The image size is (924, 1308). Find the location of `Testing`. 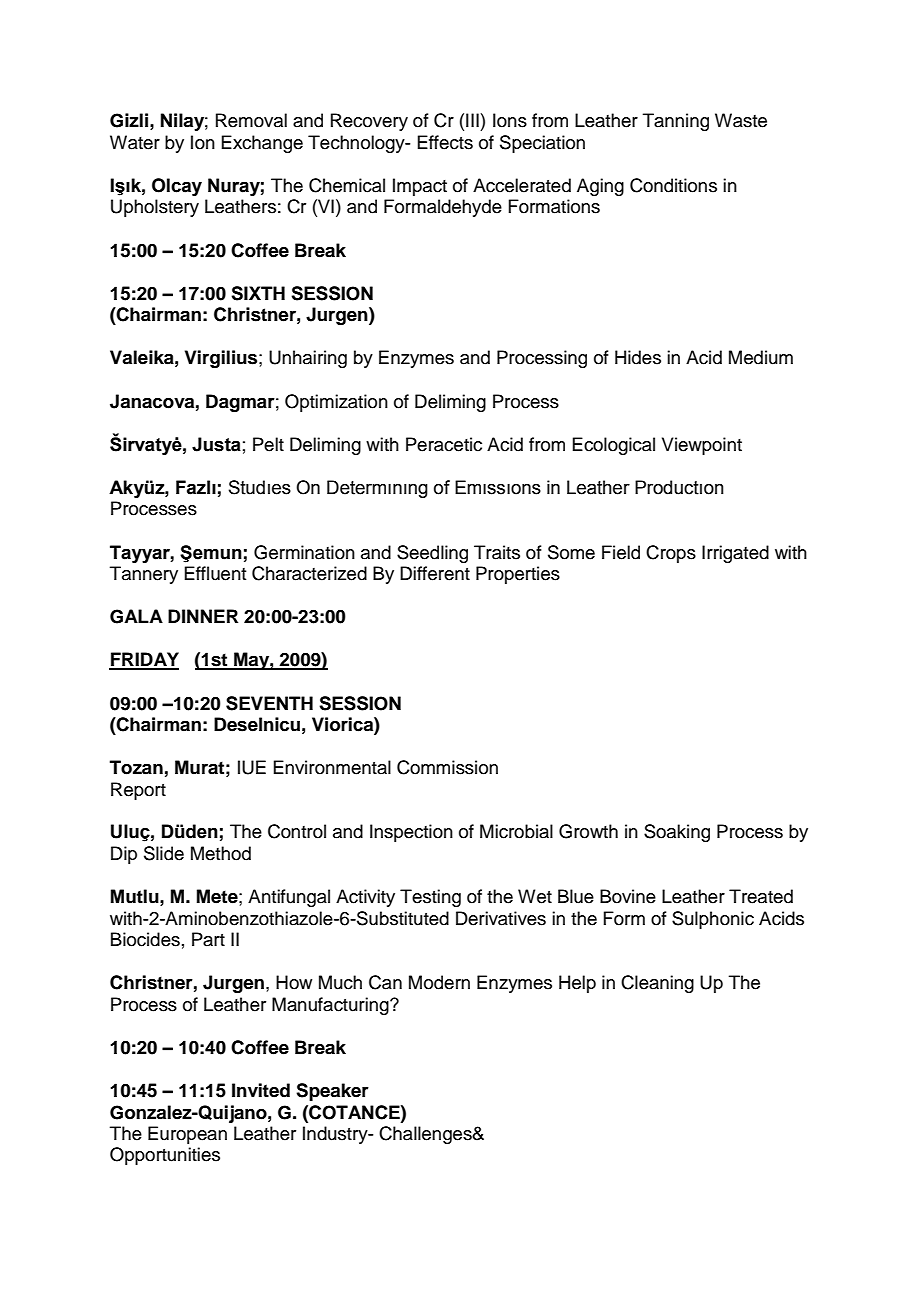

Testing is located at coordinates (430, 898).
